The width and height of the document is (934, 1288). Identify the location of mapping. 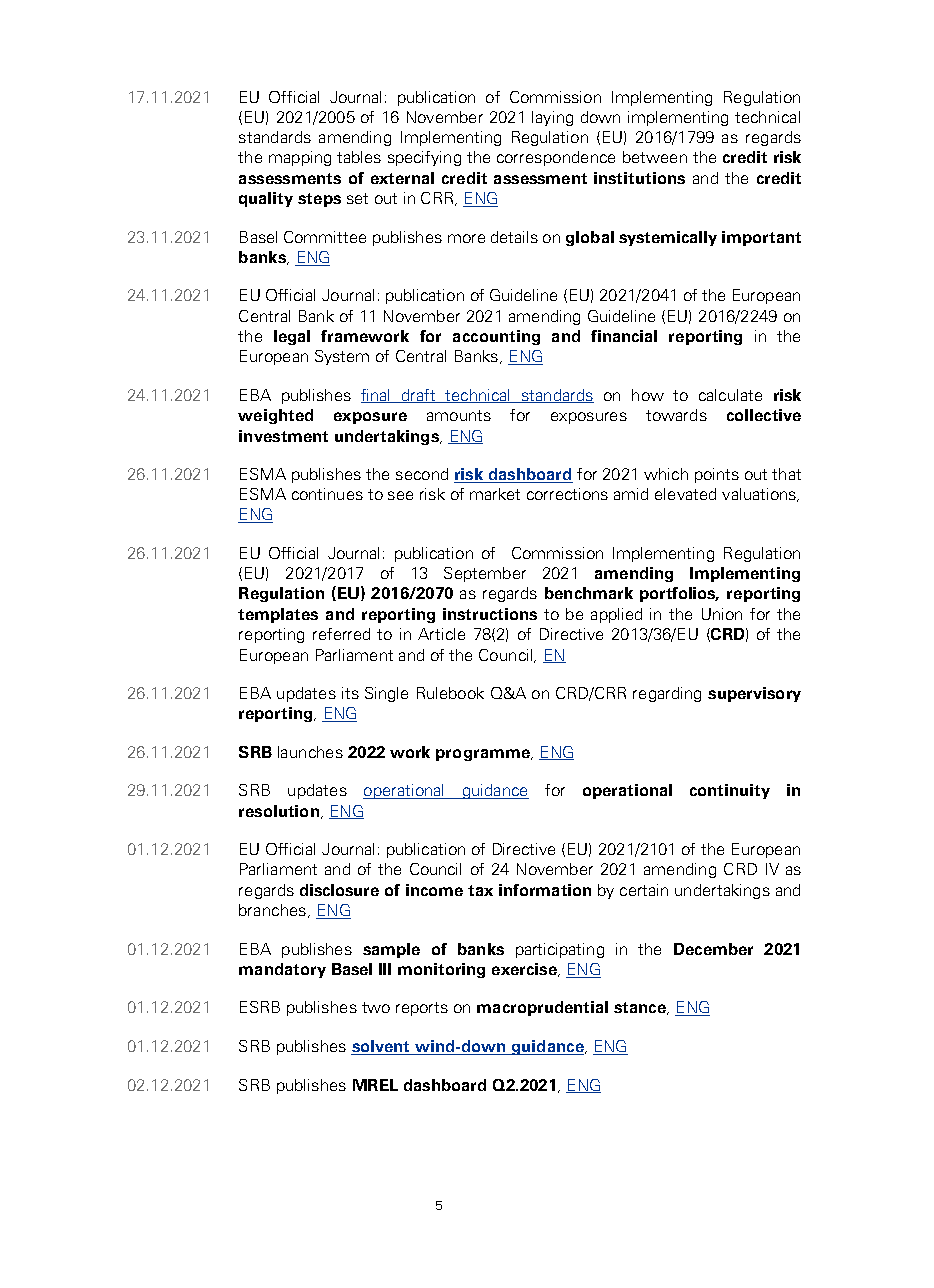
(300, 158).
